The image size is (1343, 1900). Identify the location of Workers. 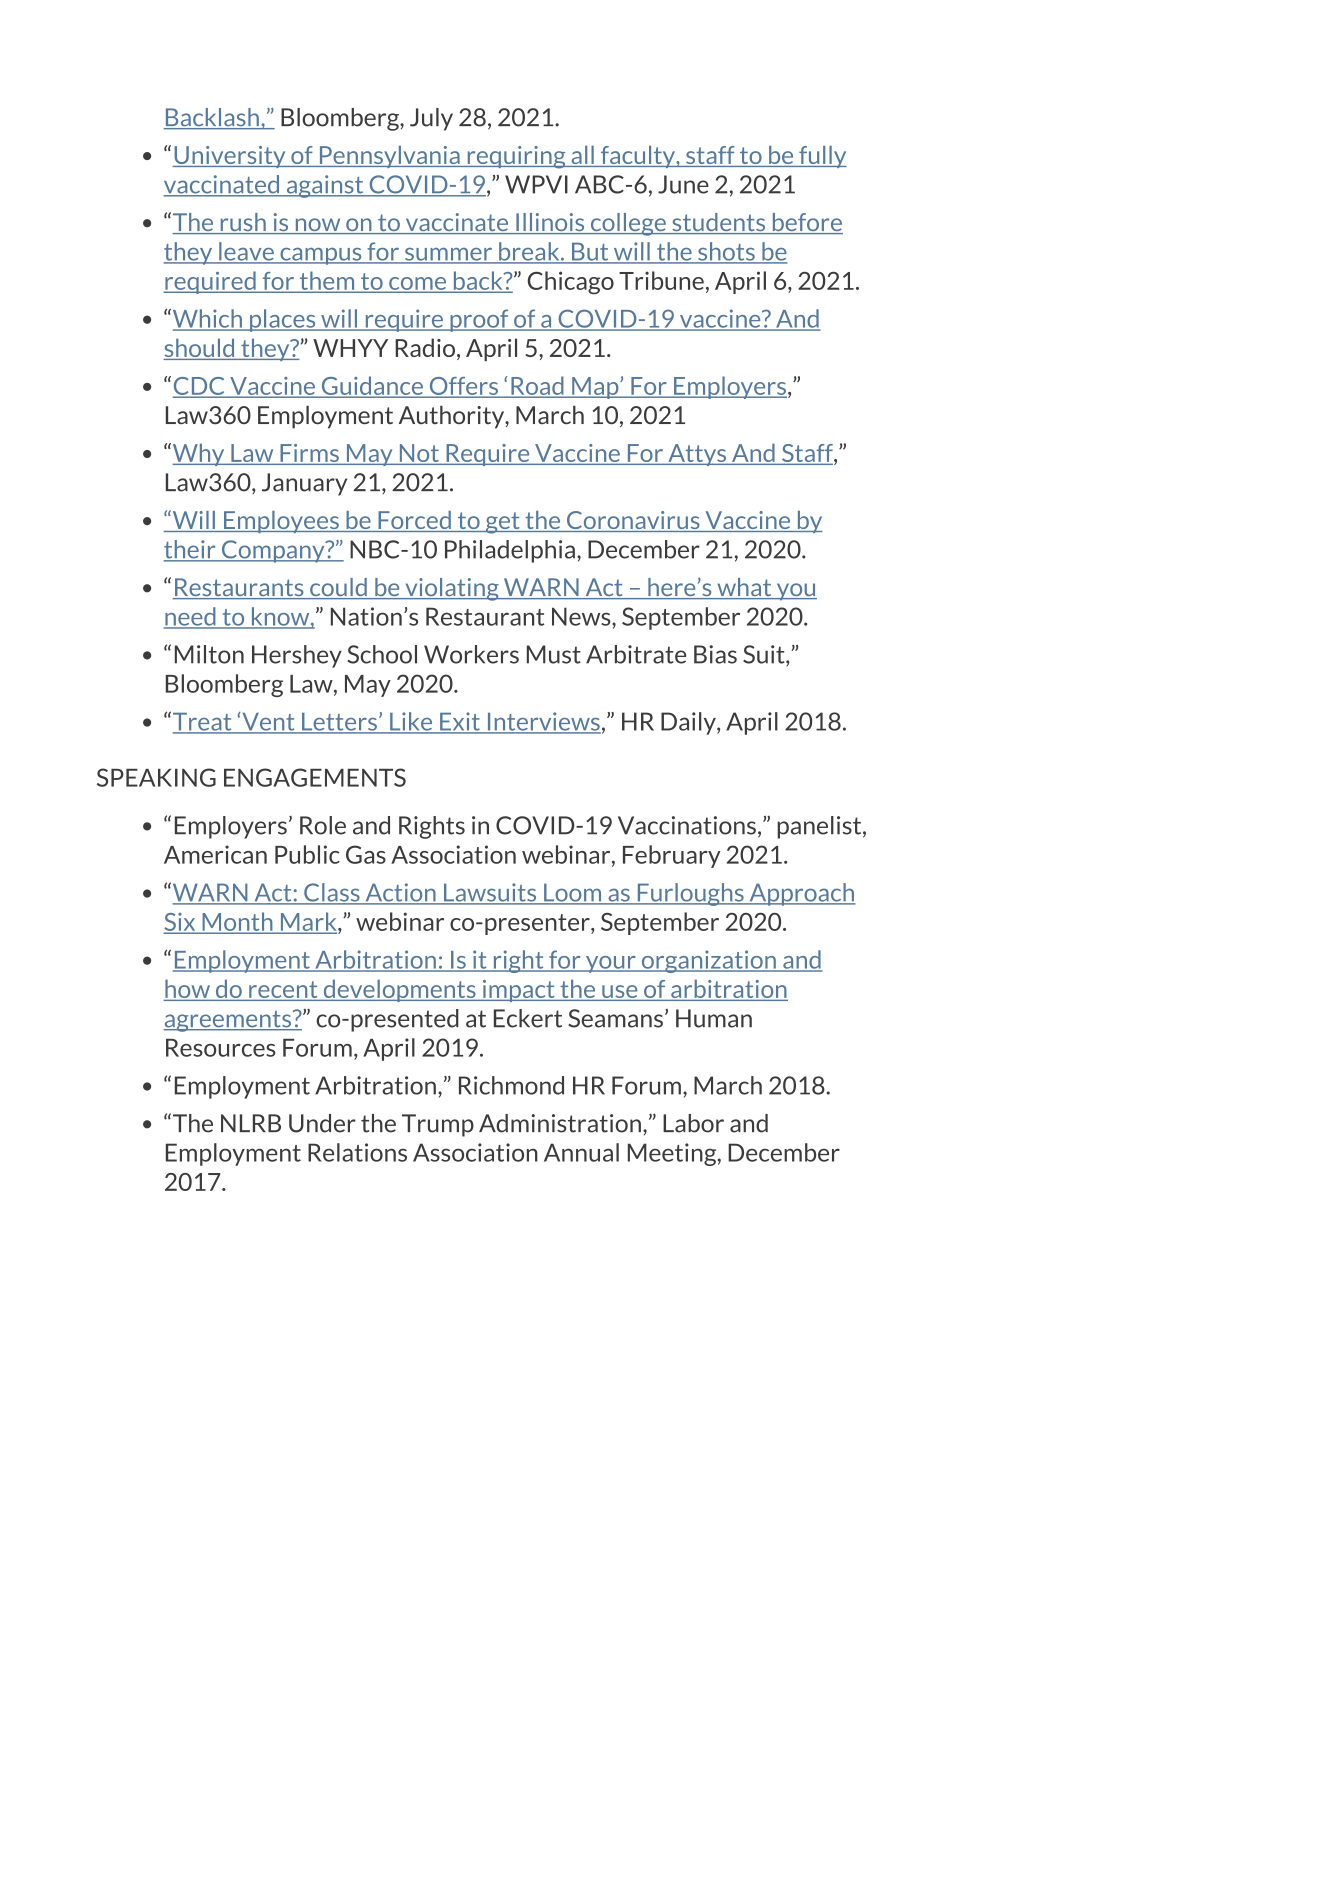
(471, 654).
